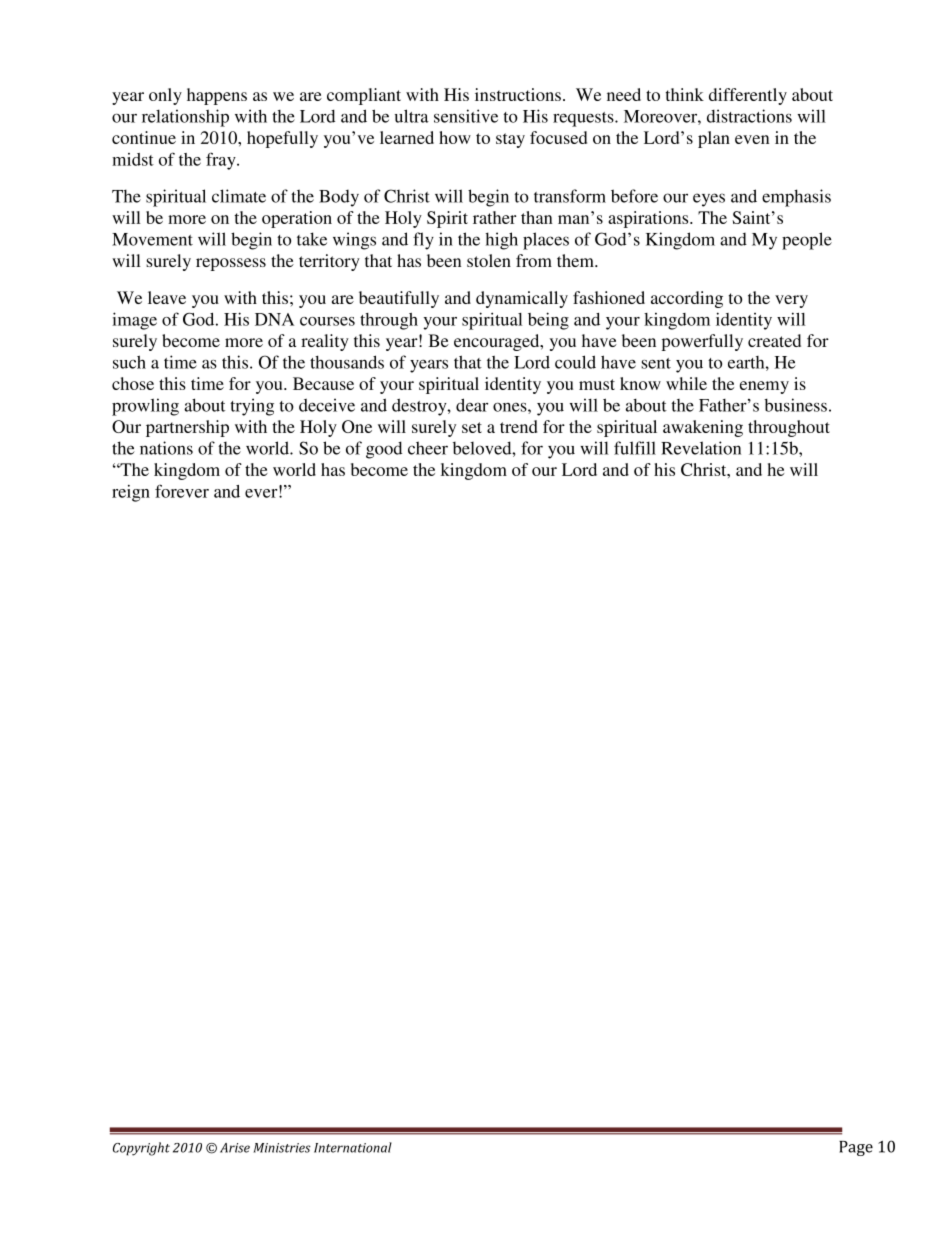  What do you see at coordinates (774, 340) in the page?
I see `created` at bounding box center [774, 340].
